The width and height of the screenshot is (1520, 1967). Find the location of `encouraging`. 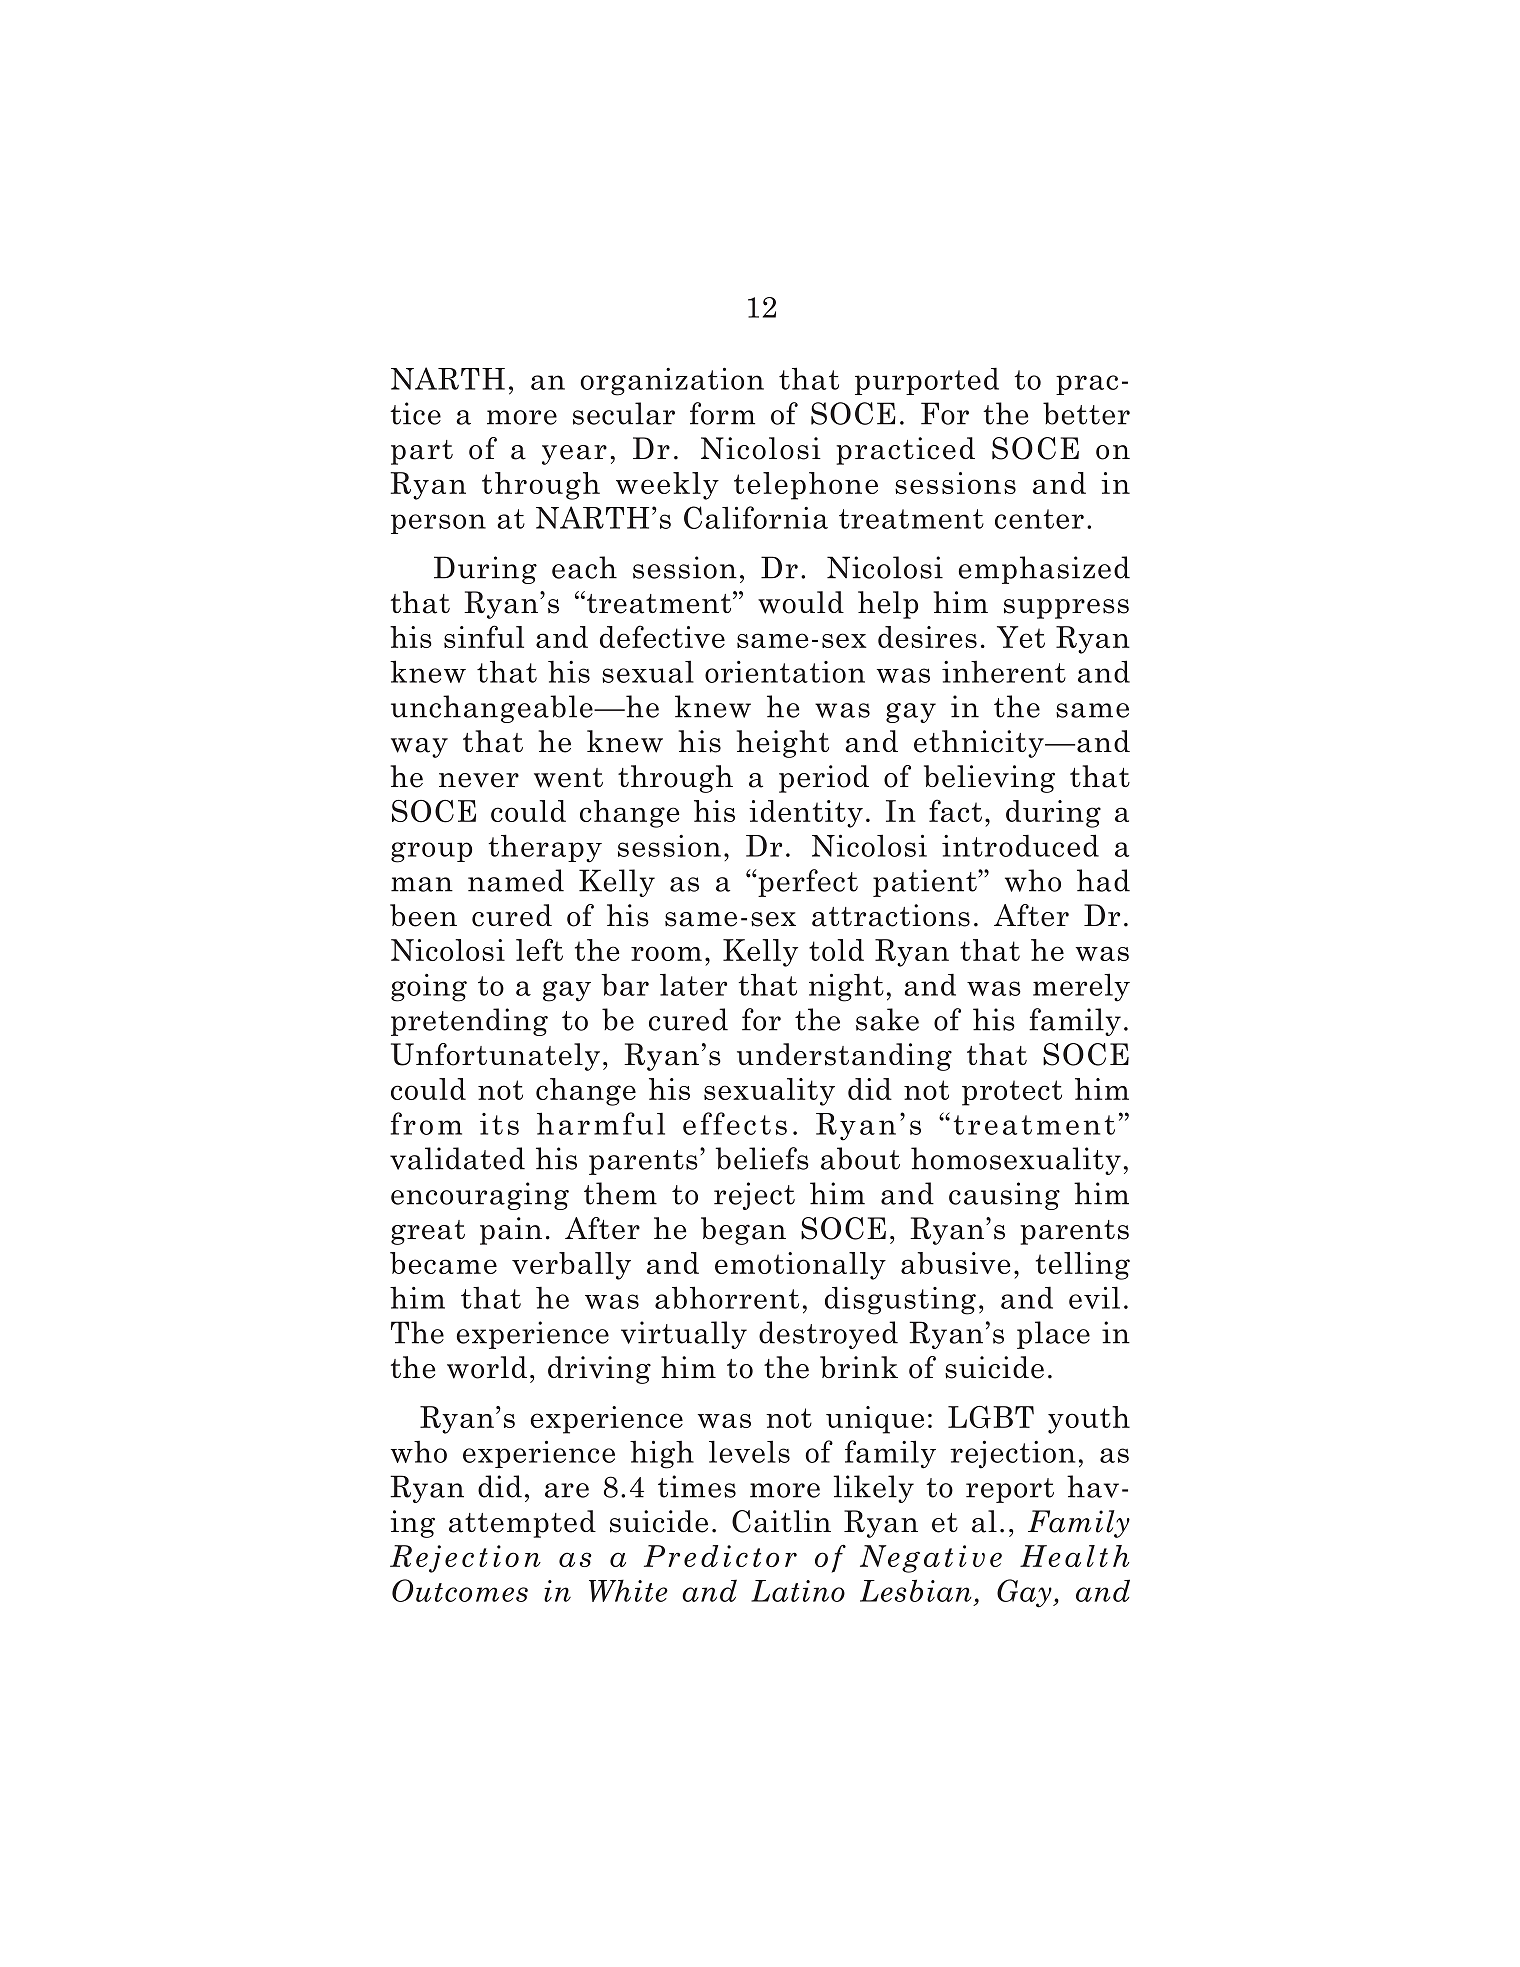

encouraging is located at coordinates (480, 1196).
